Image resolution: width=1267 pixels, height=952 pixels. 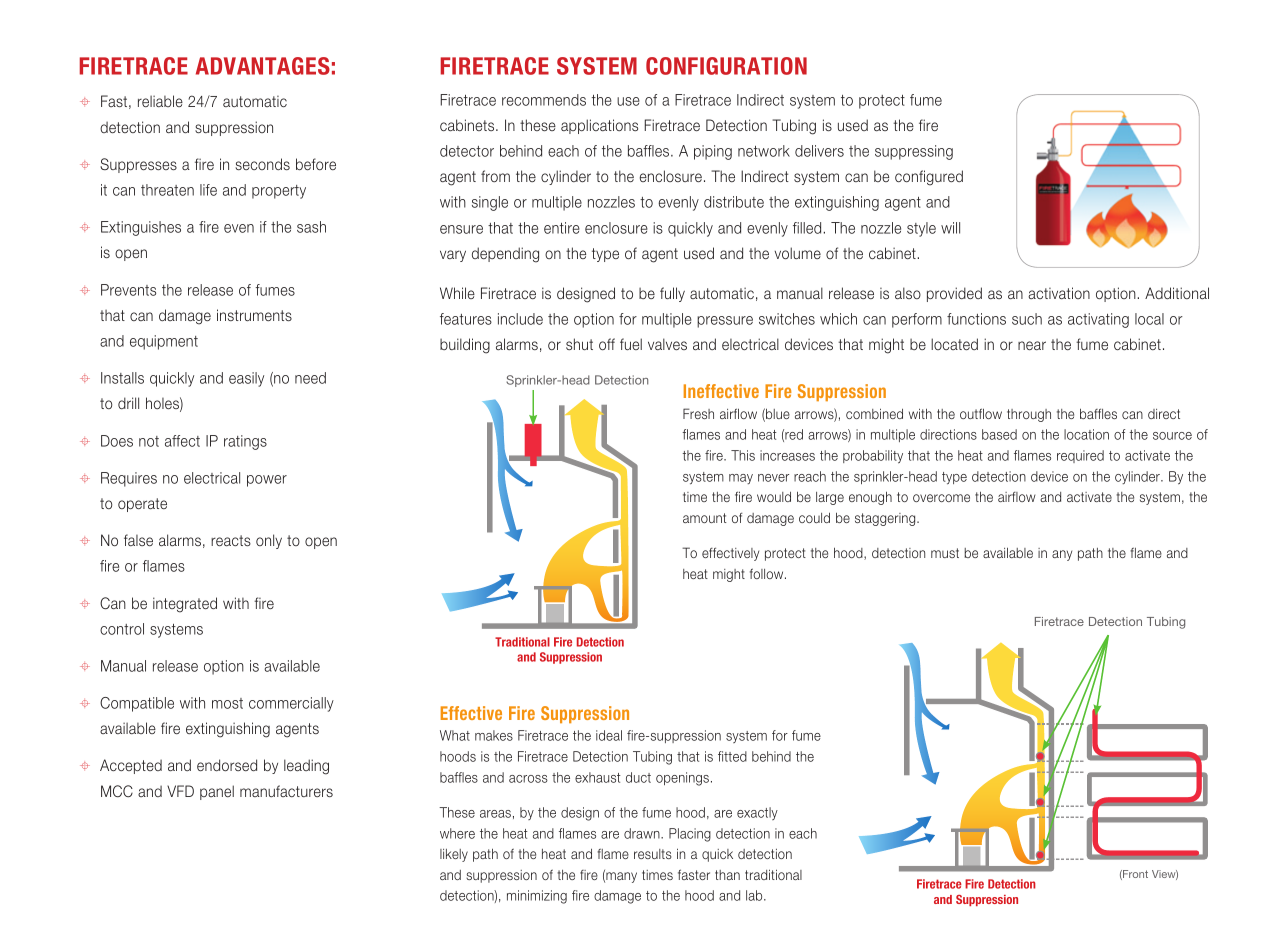 I want to click on suppressing, so click(x=914, y=152).
